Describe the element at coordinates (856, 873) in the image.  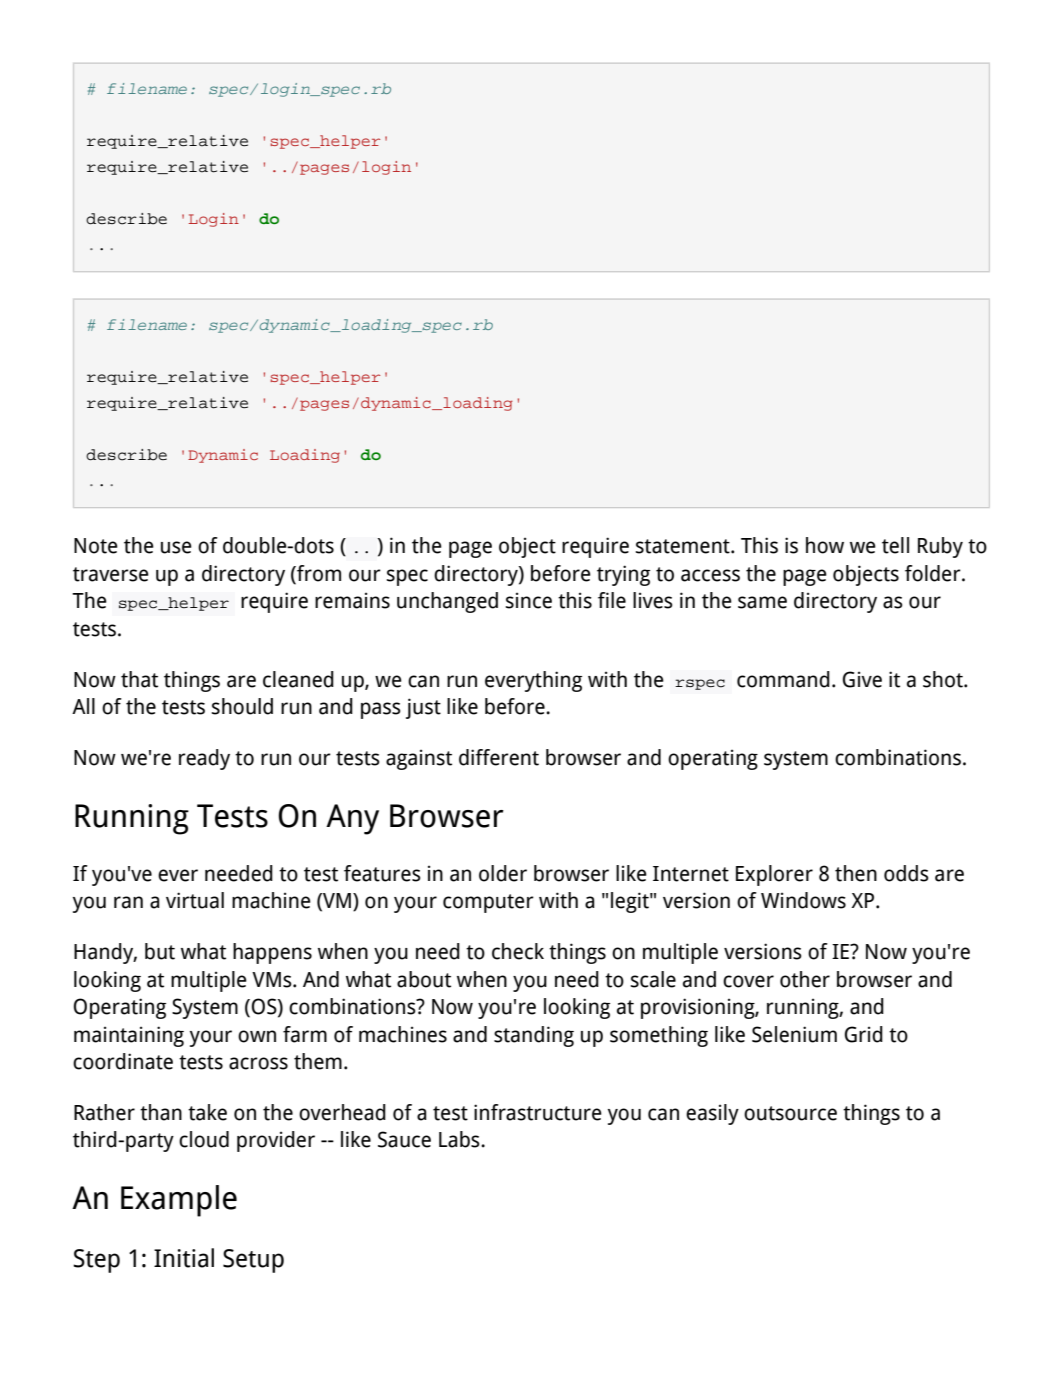
I see `then` at that location.
